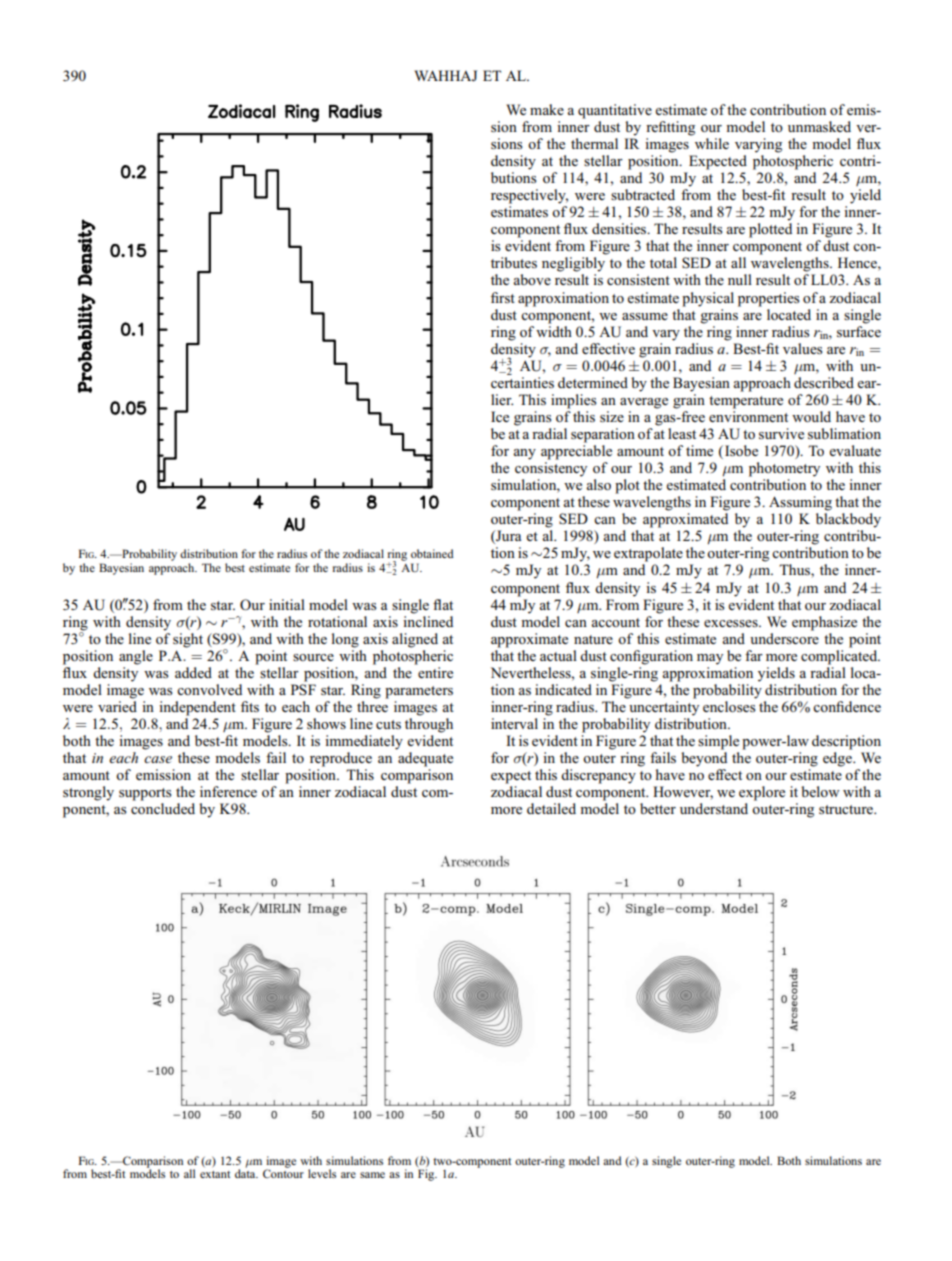 The image size is (952, 1261). Describe the element at coordinates (712, 143) in the screenshot. I see `while` at that location.
